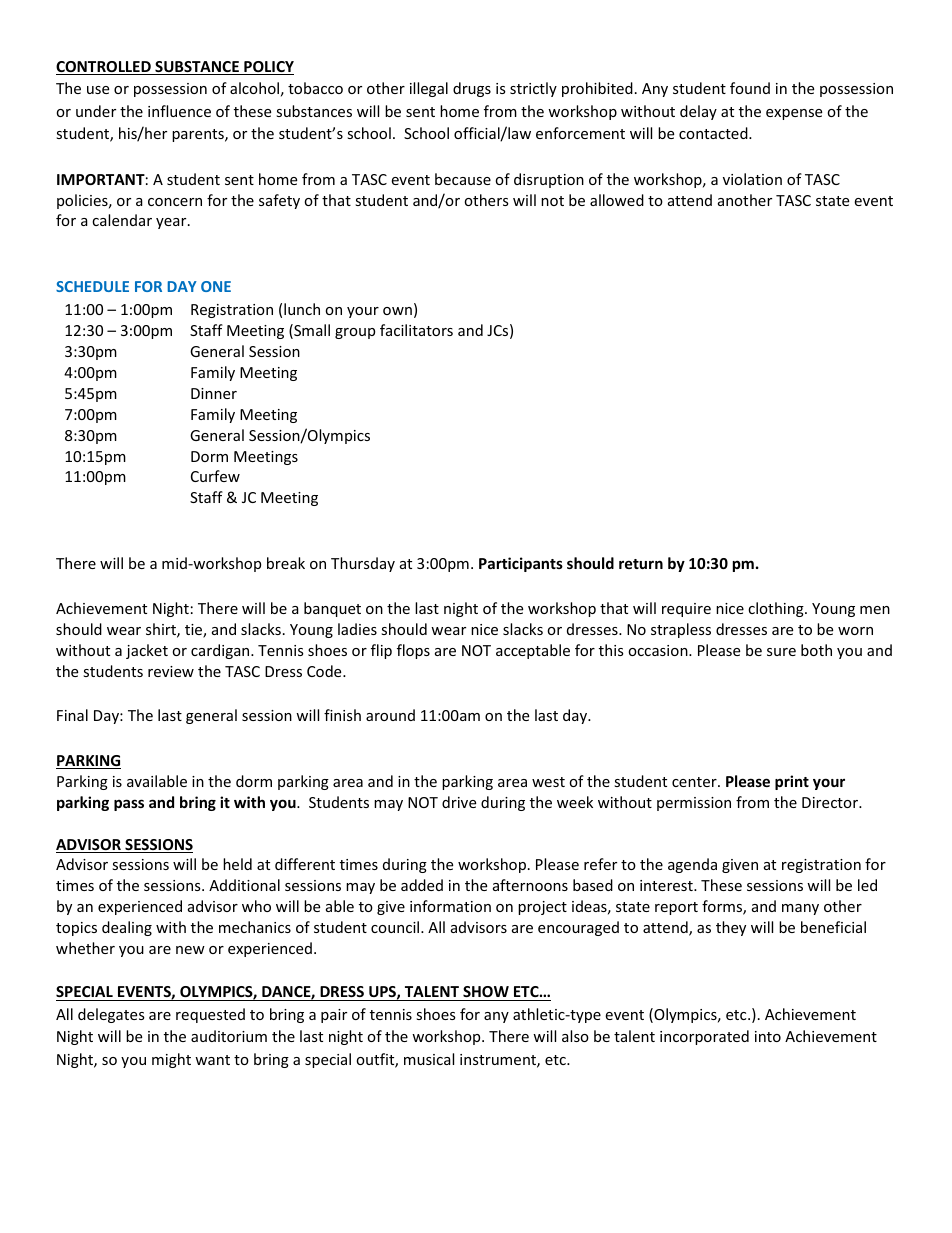 The image size is (952, 1233). I want to click on drugs, so click(472, 89).
